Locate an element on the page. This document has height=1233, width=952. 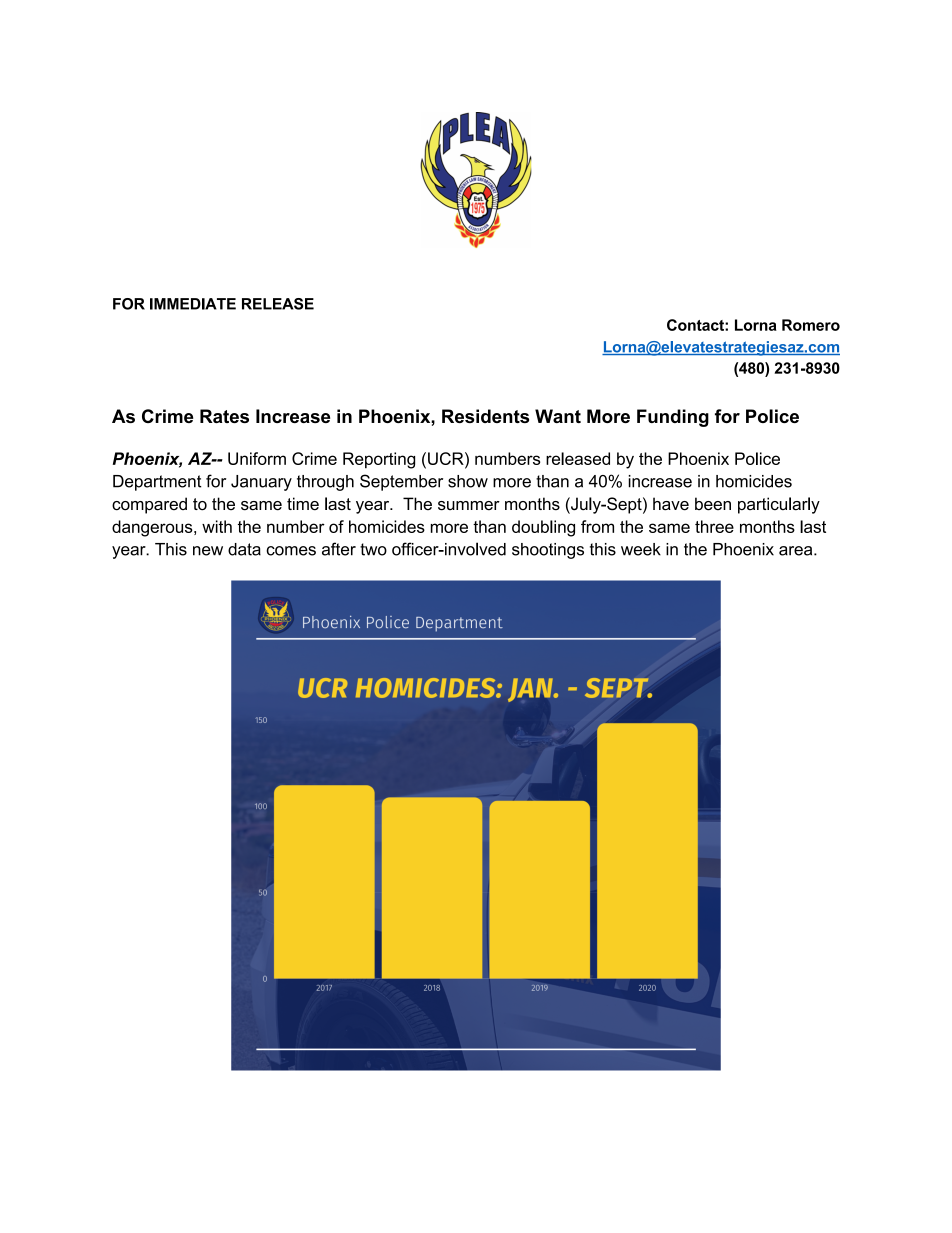
Residents is located at coordinates (485, 416).
